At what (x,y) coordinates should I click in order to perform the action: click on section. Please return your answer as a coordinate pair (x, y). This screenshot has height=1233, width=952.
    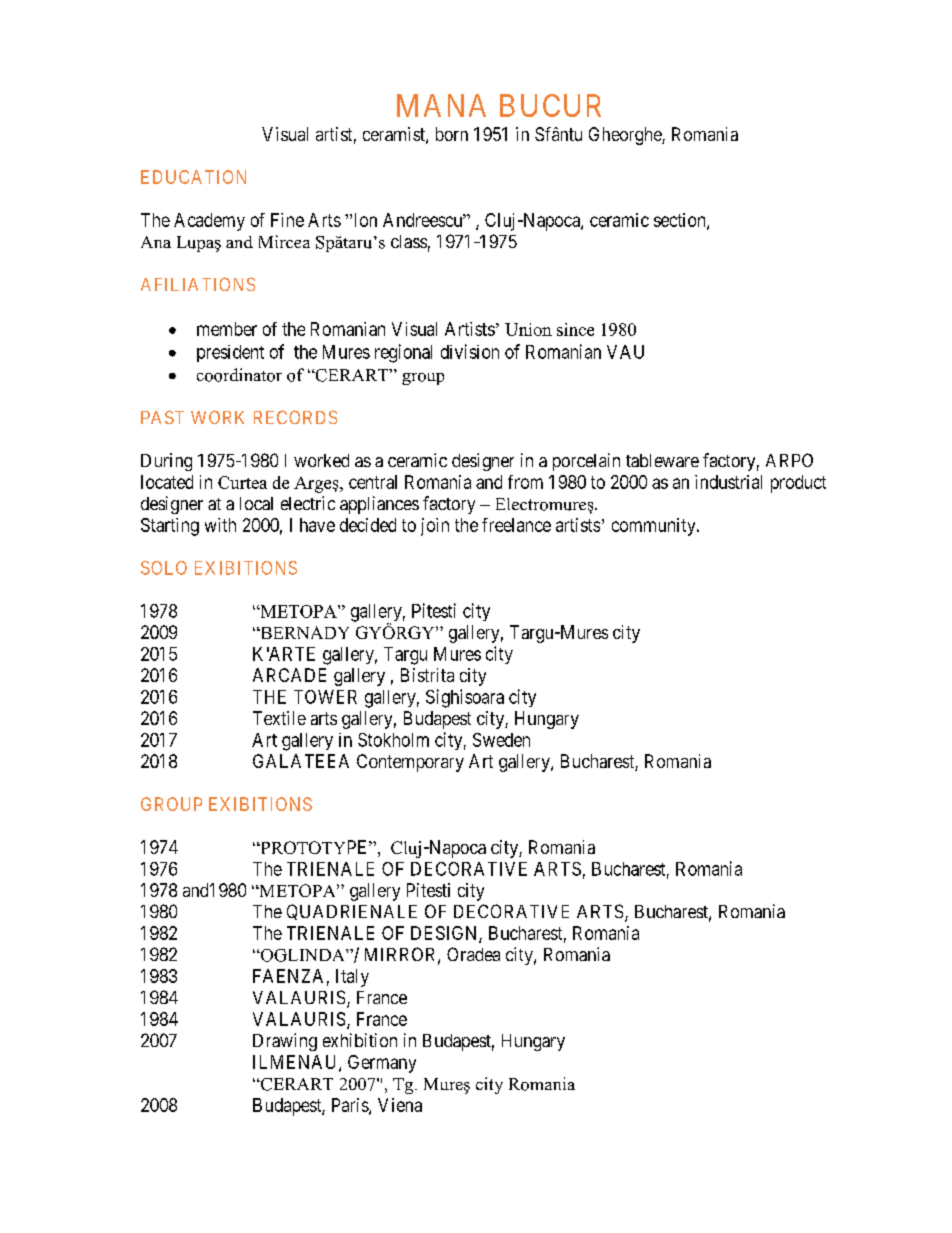
    Looking at the image, I should click on (681, 221).
